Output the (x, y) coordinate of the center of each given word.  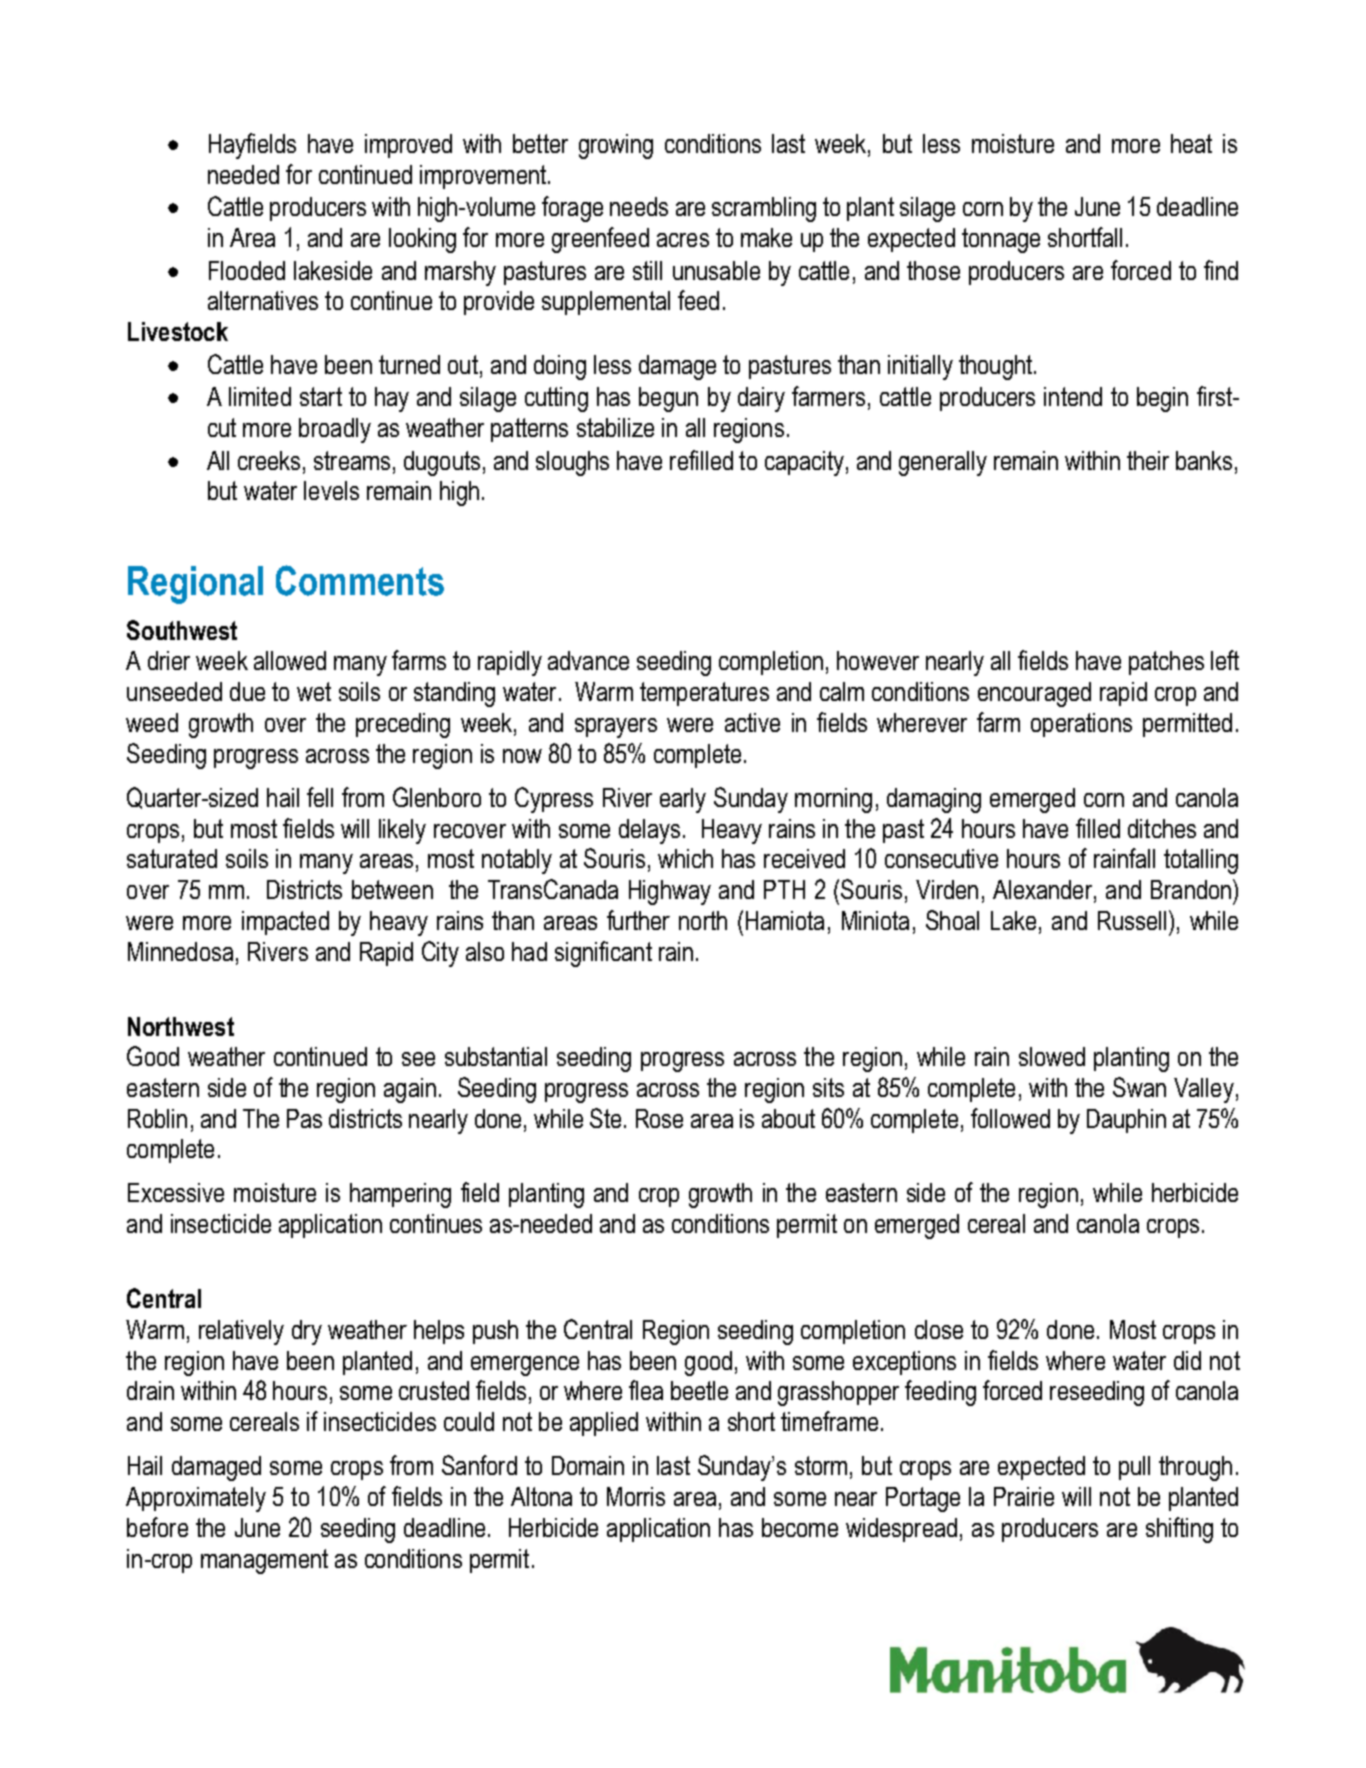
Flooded (247, 270)
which (685, 858)
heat (1191, 143)
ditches (1162, 828)
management (264, 1561)
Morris (636, 1496)
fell (320, 797)
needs (639, 206)
